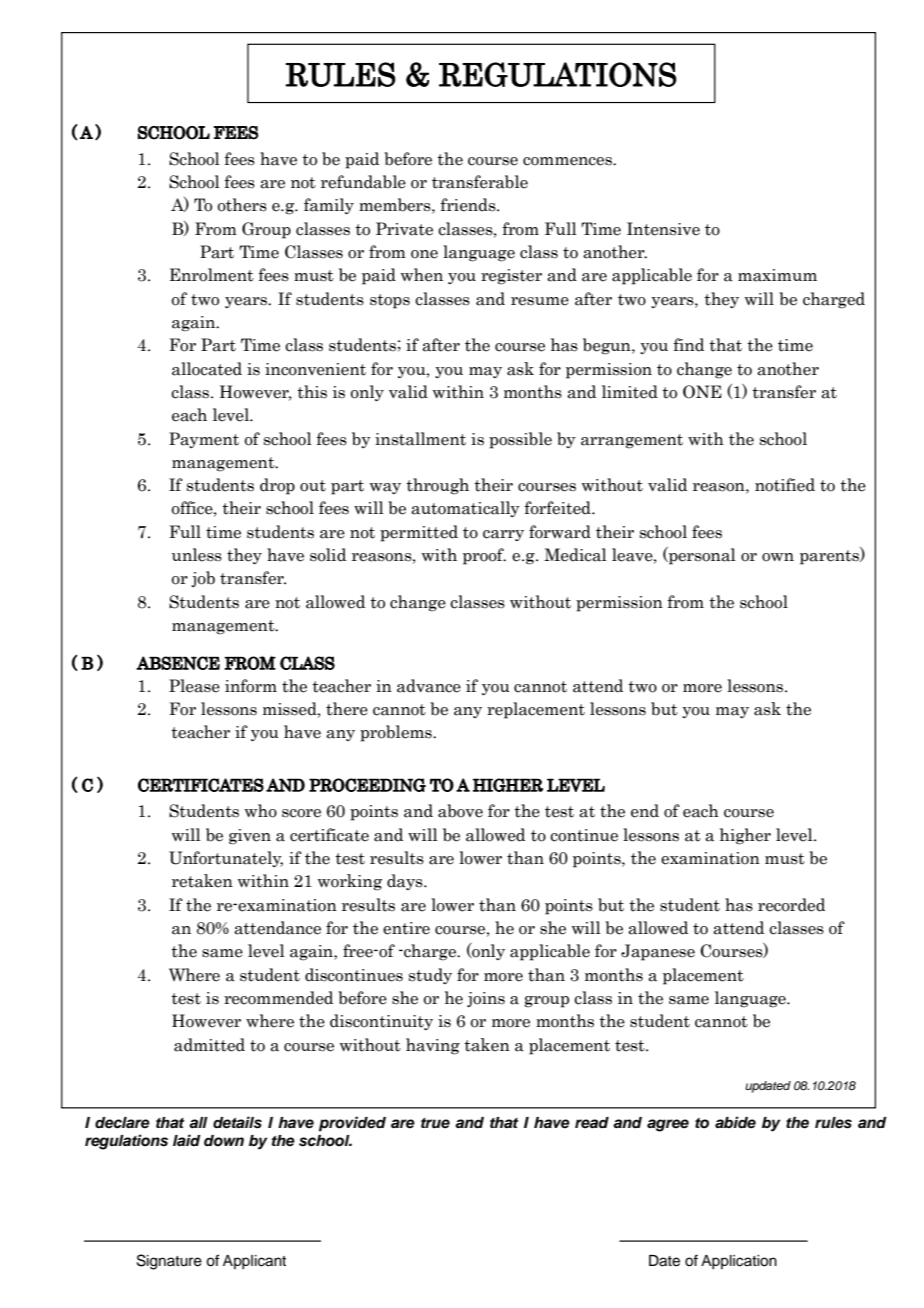  Describe the element at coordinates (469, 205) in the screenshot. I see `friends` at that location.
